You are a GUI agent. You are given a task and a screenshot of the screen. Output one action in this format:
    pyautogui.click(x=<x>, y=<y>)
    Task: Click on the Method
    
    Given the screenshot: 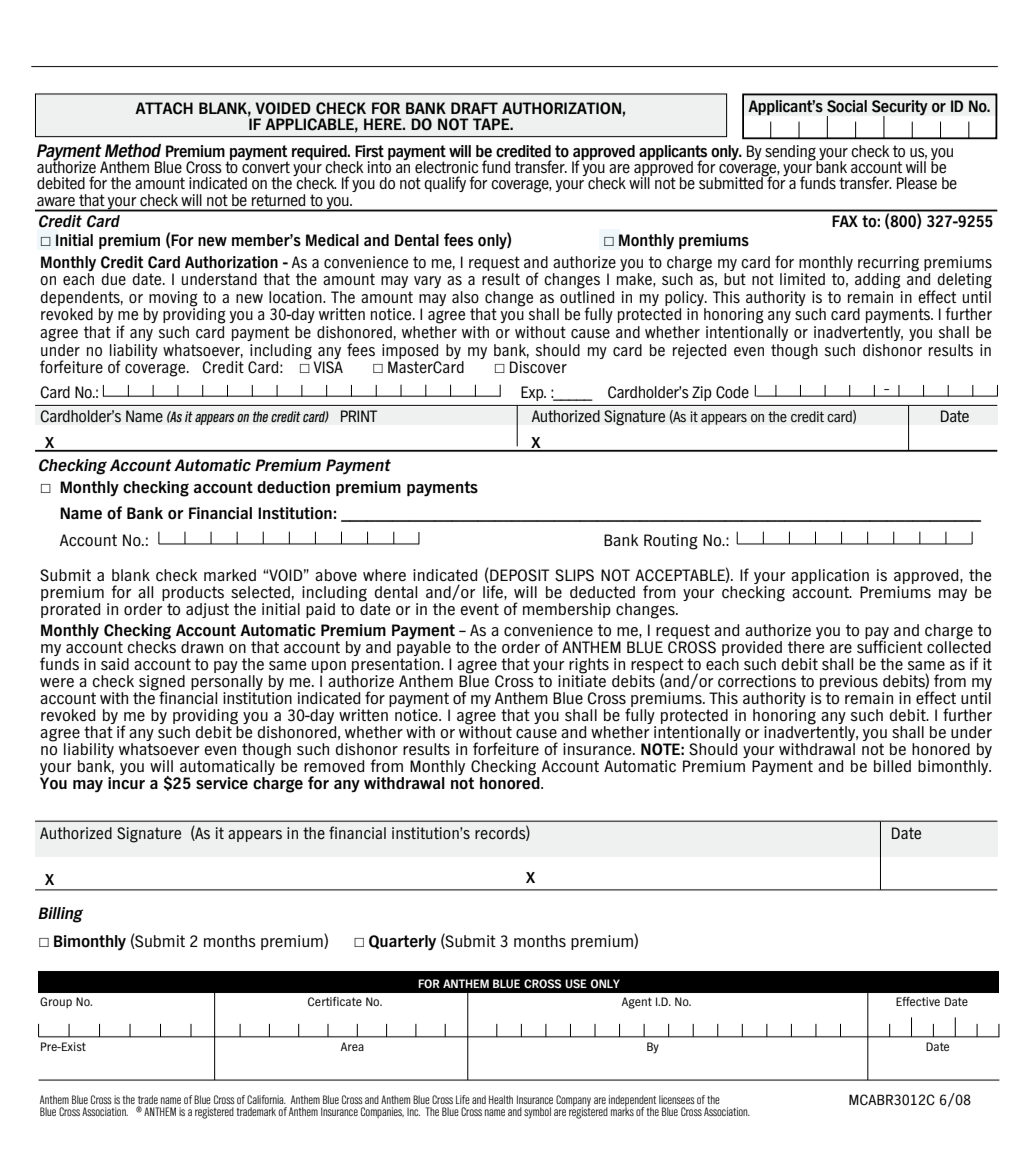 What is the action you would take?
    pyautogui.click(x=133, y=151)
